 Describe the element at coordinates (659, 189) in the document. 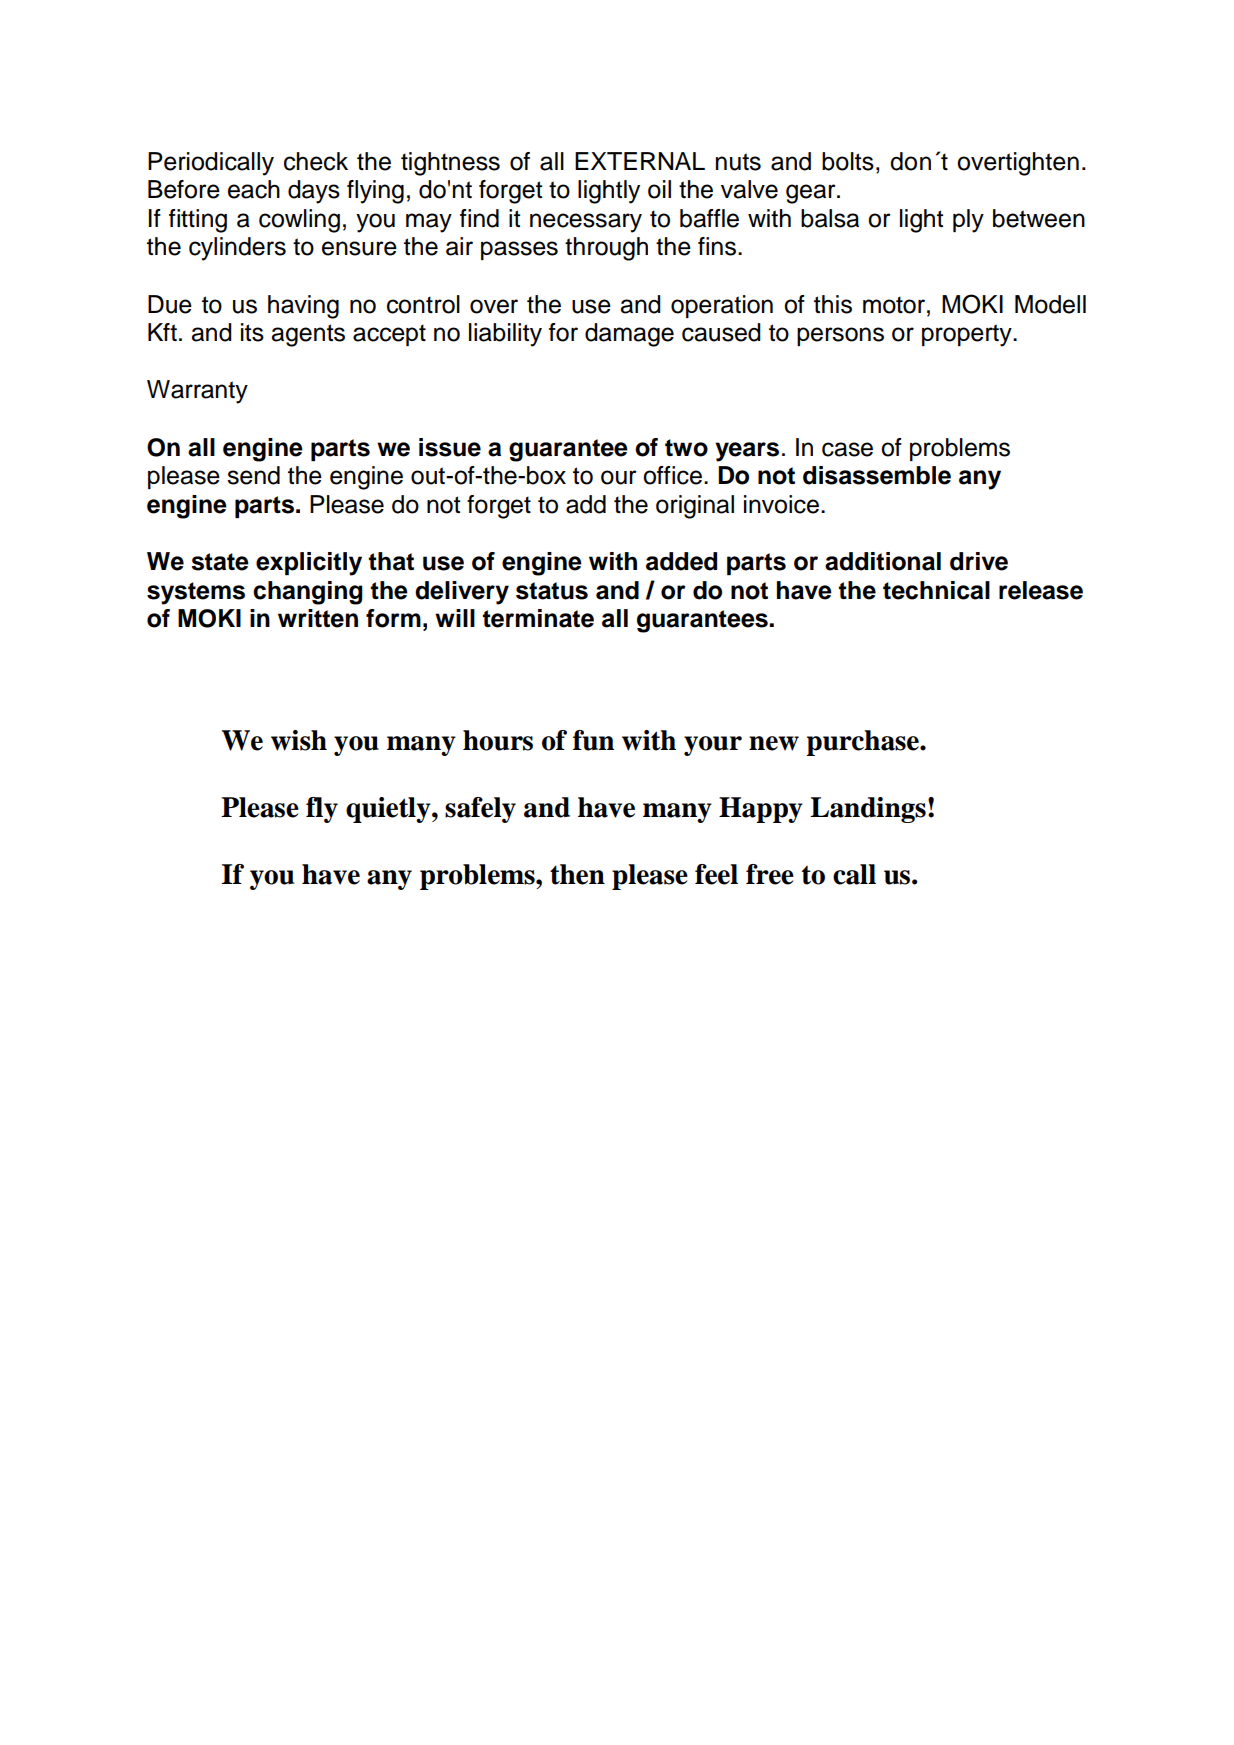

I see `oil` at that location.
